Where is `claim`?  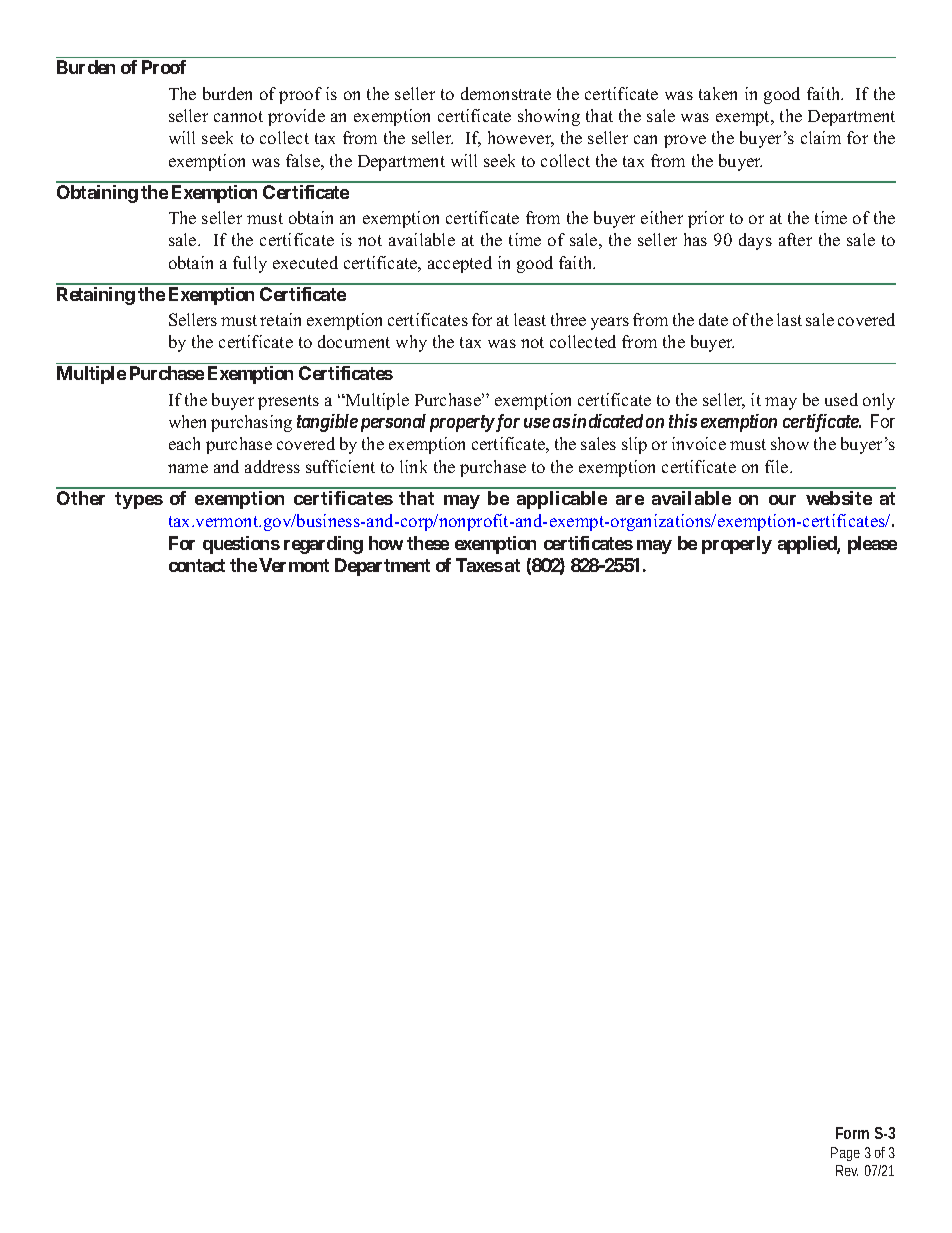
claim is located at coordinates (821, 137).
